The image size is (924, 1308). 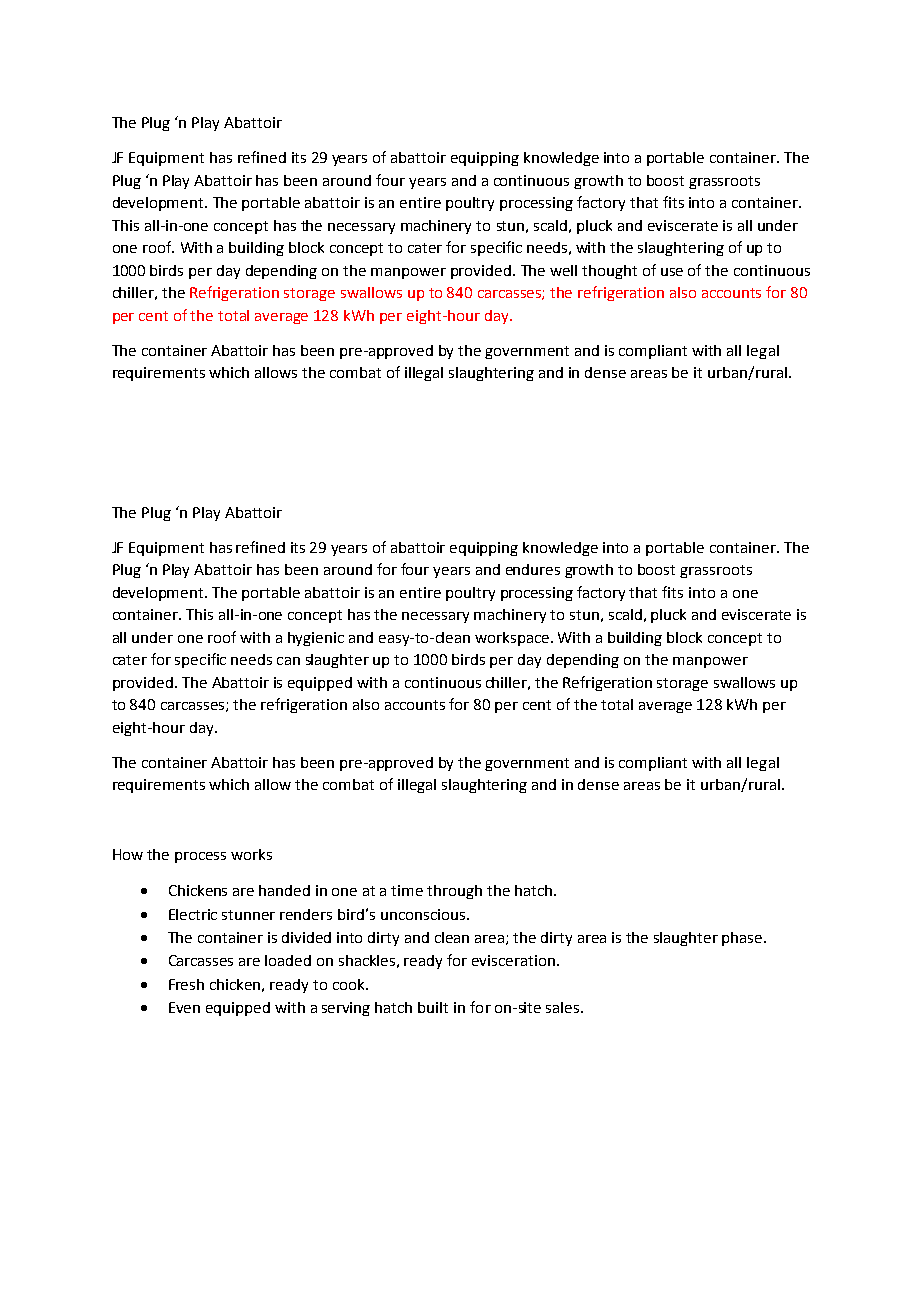 What do you see at coordinates (609, 272) in the screenshot?
I see `thought` at bounding box center [609, 272].
